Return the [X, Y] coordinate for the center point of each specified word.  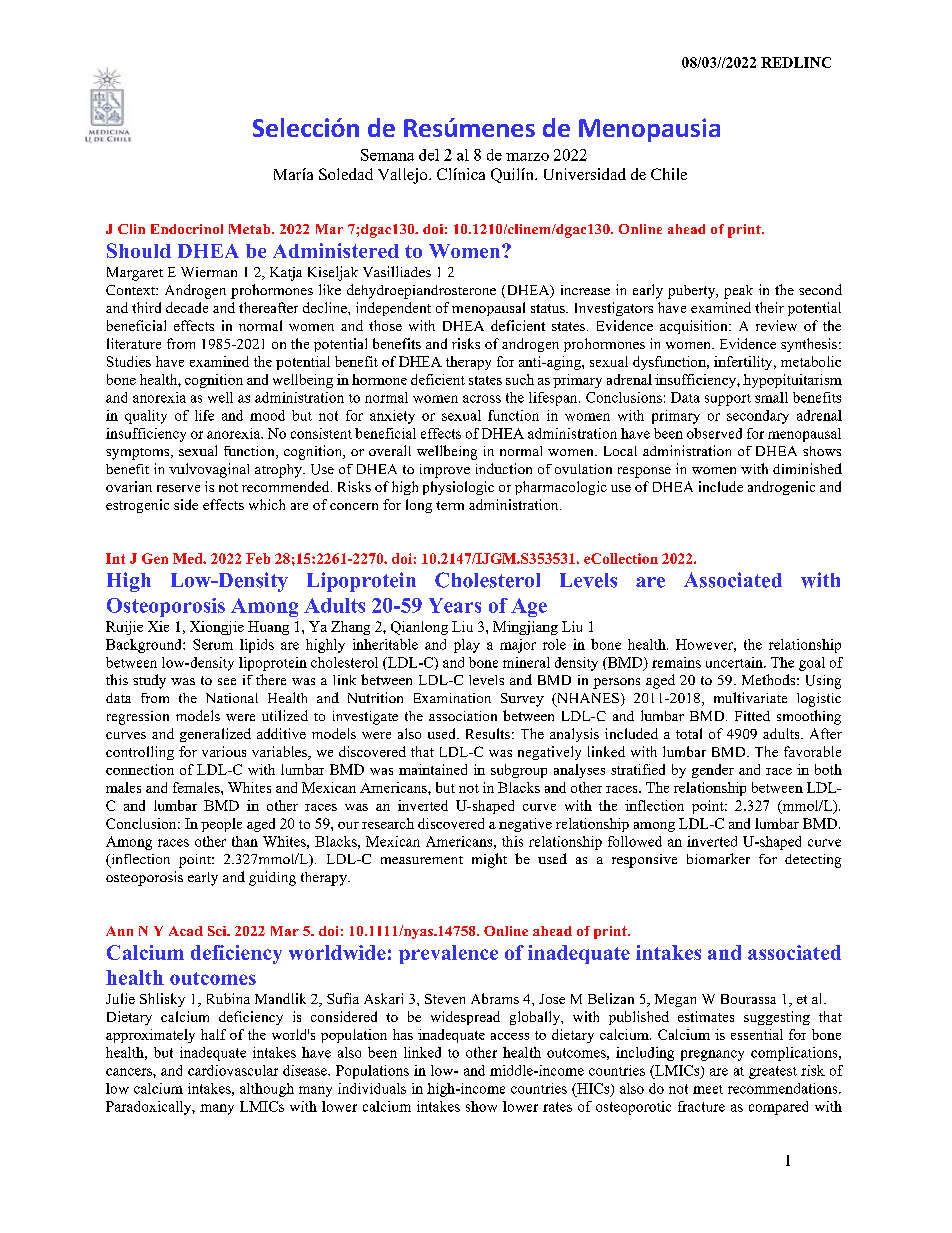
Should [139, 250]
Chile [669, 174]
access [510, 1036]
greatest [773, 1072]
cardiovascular [233, 1070]
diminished [807, 468]
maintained [433, 769]
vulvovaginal [209, 470]
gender [713, 771]
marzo [527, 157]
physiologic [458, 488]
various [224, 751]
